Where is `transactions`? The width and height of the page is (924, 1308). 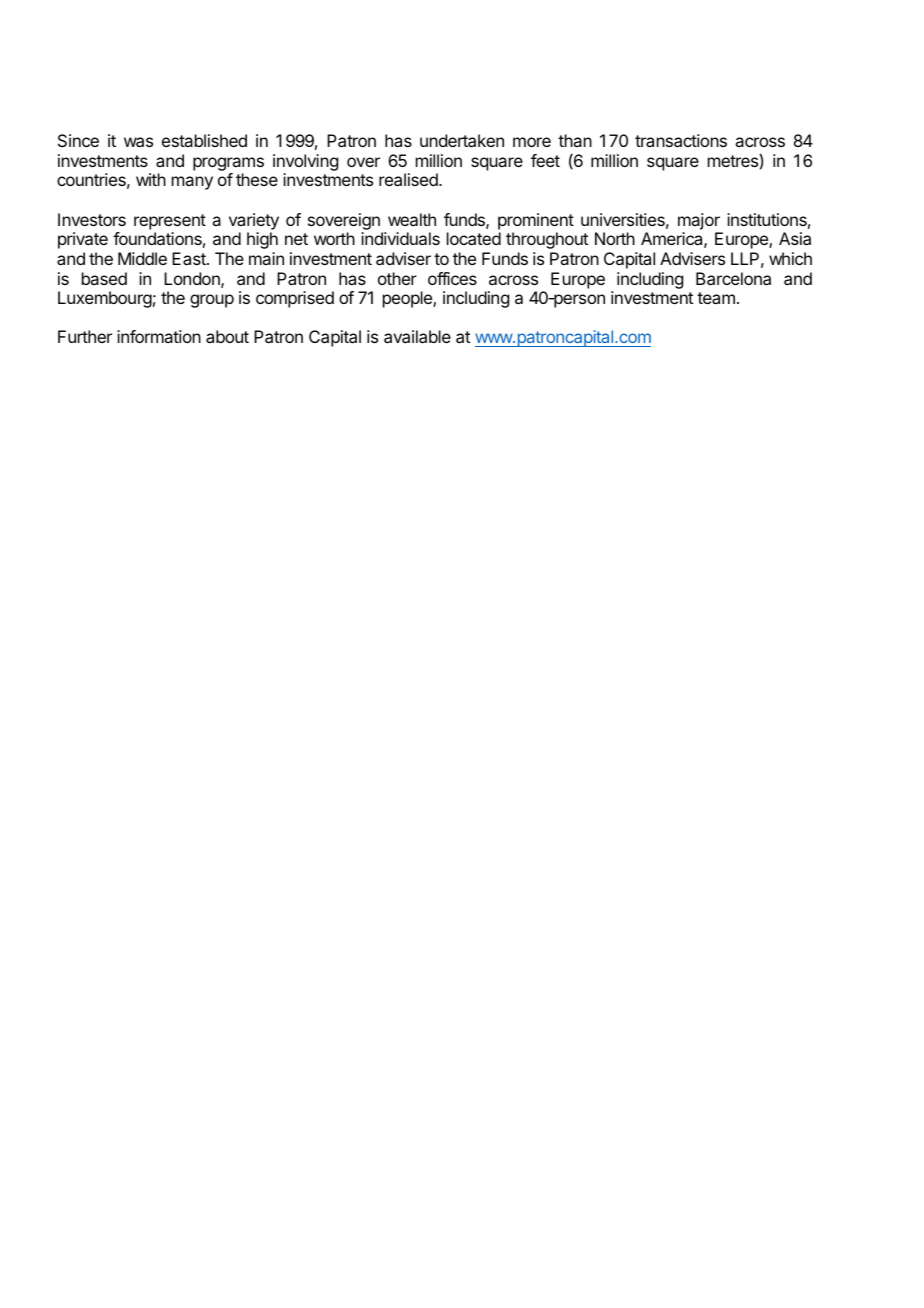
transactions is located at coordinates (681, 140).
